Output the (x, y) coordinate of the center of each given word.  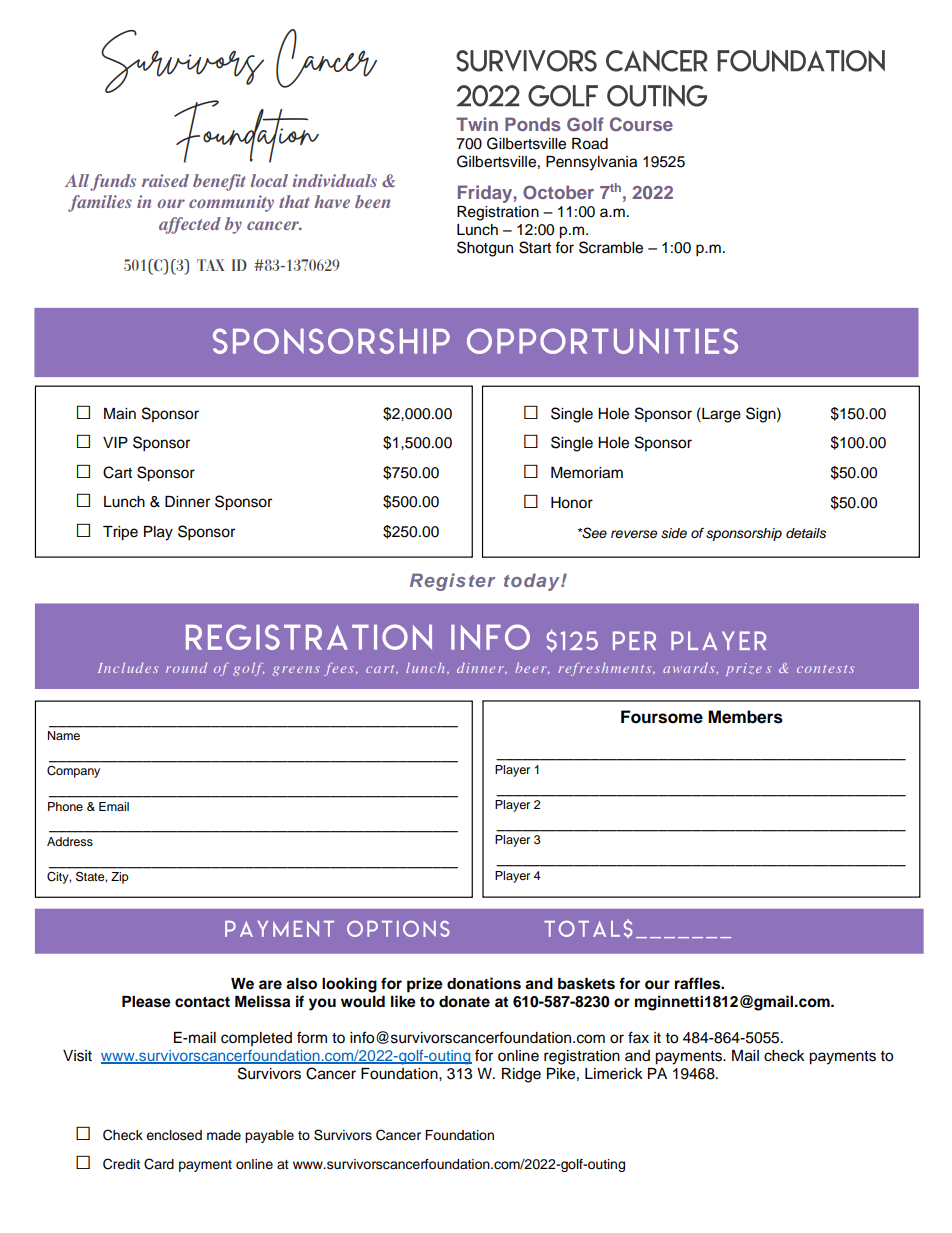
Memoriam (587, 473)
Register (452, 582)
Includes (128, 667)
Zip (120, 878)
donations (484, 983)
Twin (477, 124)
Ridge (521, 1075)
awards (690, 668)
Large (720, 415)
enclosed (174, 1135)
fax (638, 1037)
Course (641, 124)
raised (165, 180)
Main (120, 414)
